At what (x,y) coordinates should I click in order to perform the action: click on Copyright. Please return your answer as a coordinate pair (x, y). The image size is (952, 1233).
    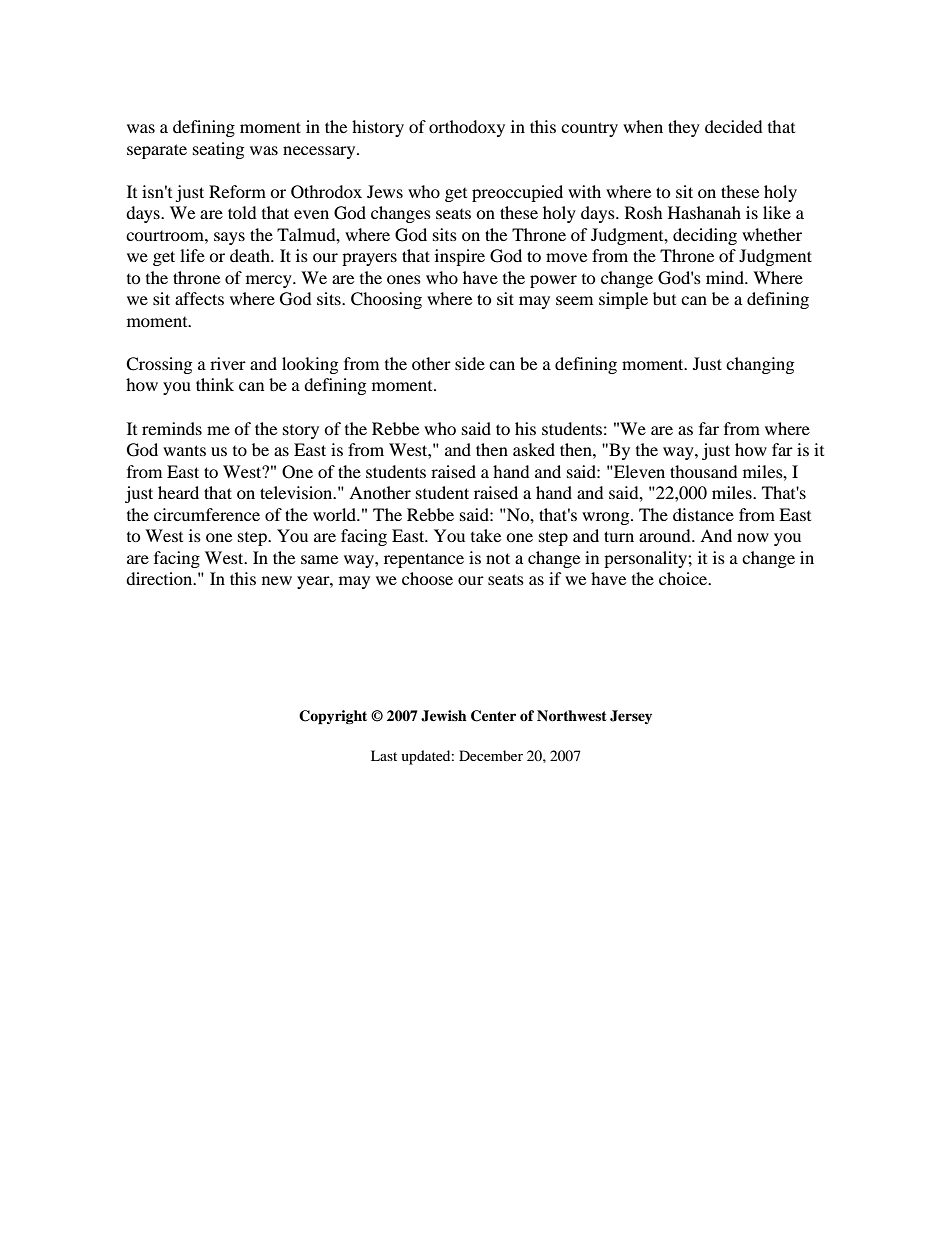
    Looking at the image, I should click on (333, 717).
